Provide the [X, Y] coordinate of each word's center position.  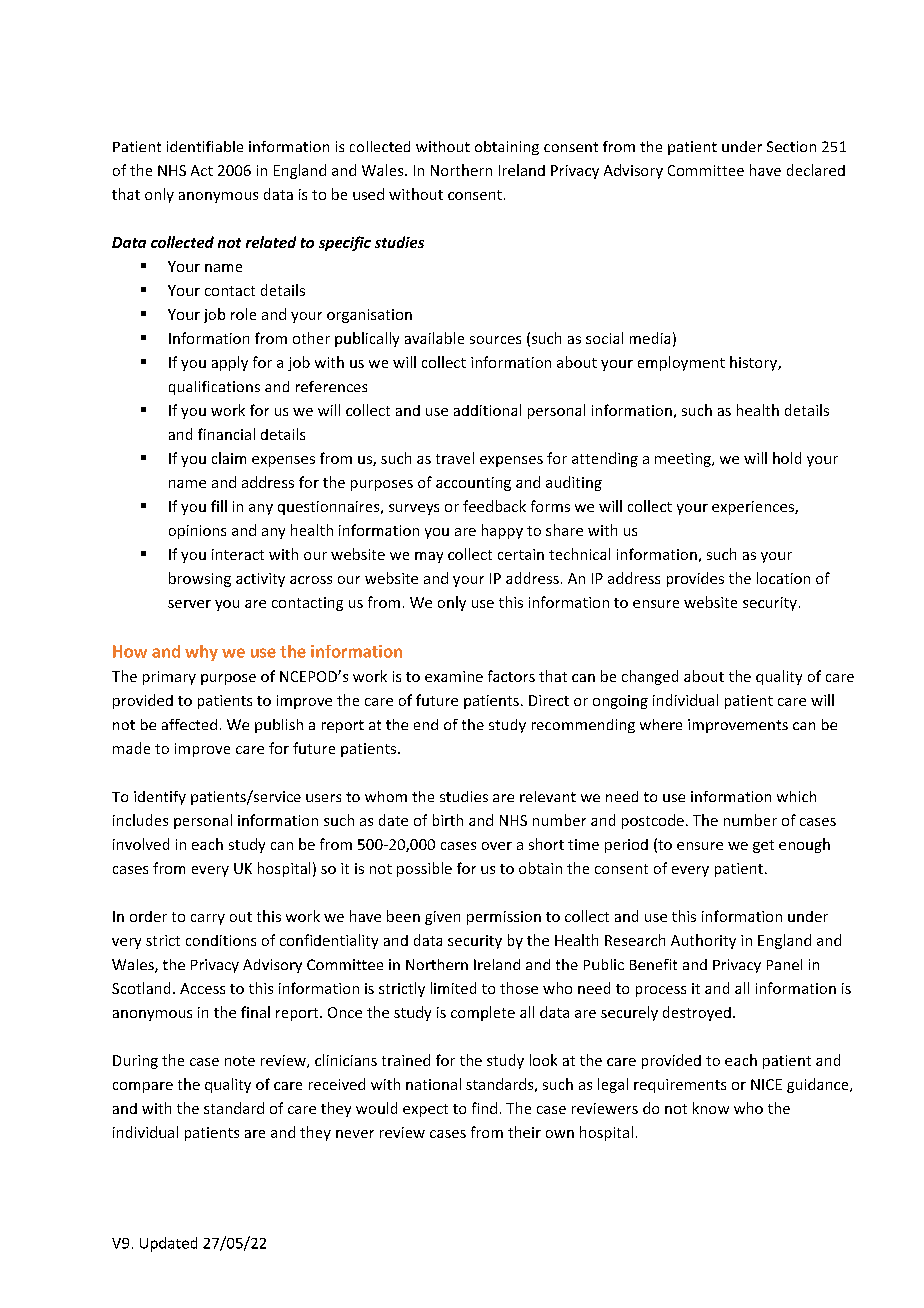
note [240, 1061]
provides [695, 579]
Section [791, 146]
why [201, 653]
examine [454, 676]
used [368, 194]
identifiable [205, 146]
